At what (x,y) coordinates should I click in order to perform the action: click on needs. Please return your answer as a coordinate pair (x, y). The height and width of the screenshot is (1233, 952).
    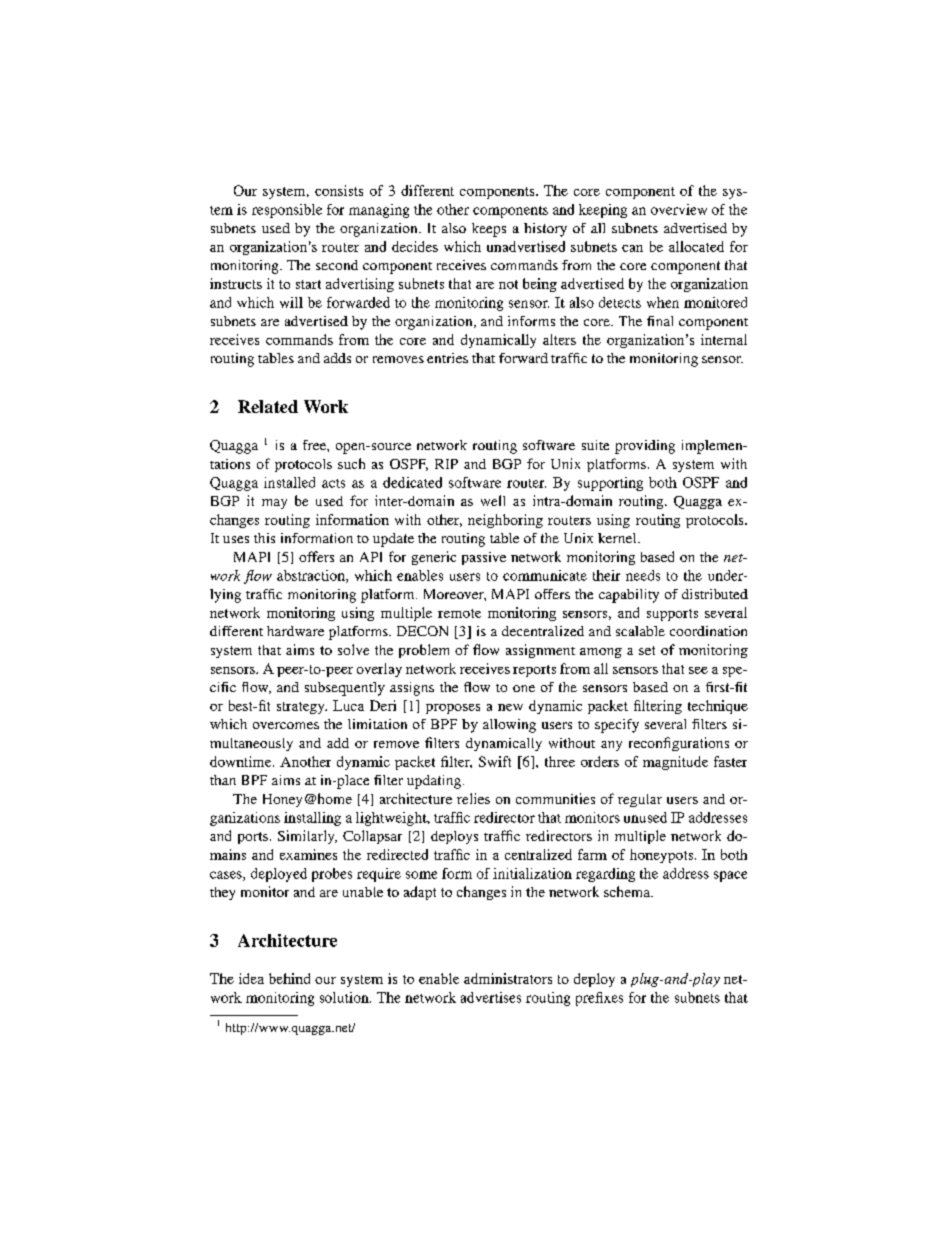
    Looking at the image, I should click on (643, 575).
